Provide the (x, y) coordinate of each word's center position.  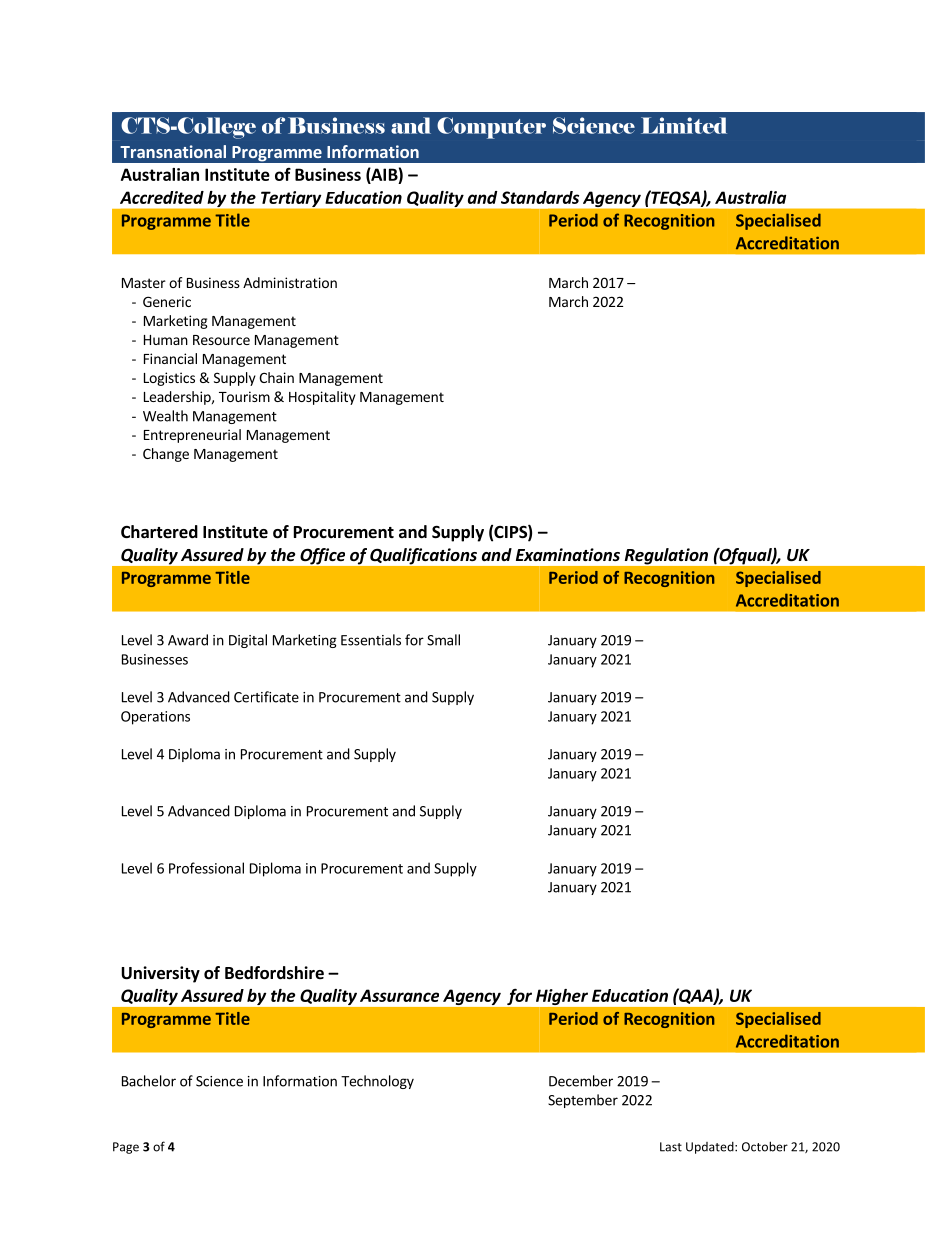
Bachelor (149, 1081)
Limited (684, 125)
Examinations (568, 555)
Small (443, 640)
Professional (206, 868)
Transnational (173, 151)
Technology (377, 1082)
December (581, 1081)
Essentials (371, 640)
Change (166, 455)
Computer (491, 128)
